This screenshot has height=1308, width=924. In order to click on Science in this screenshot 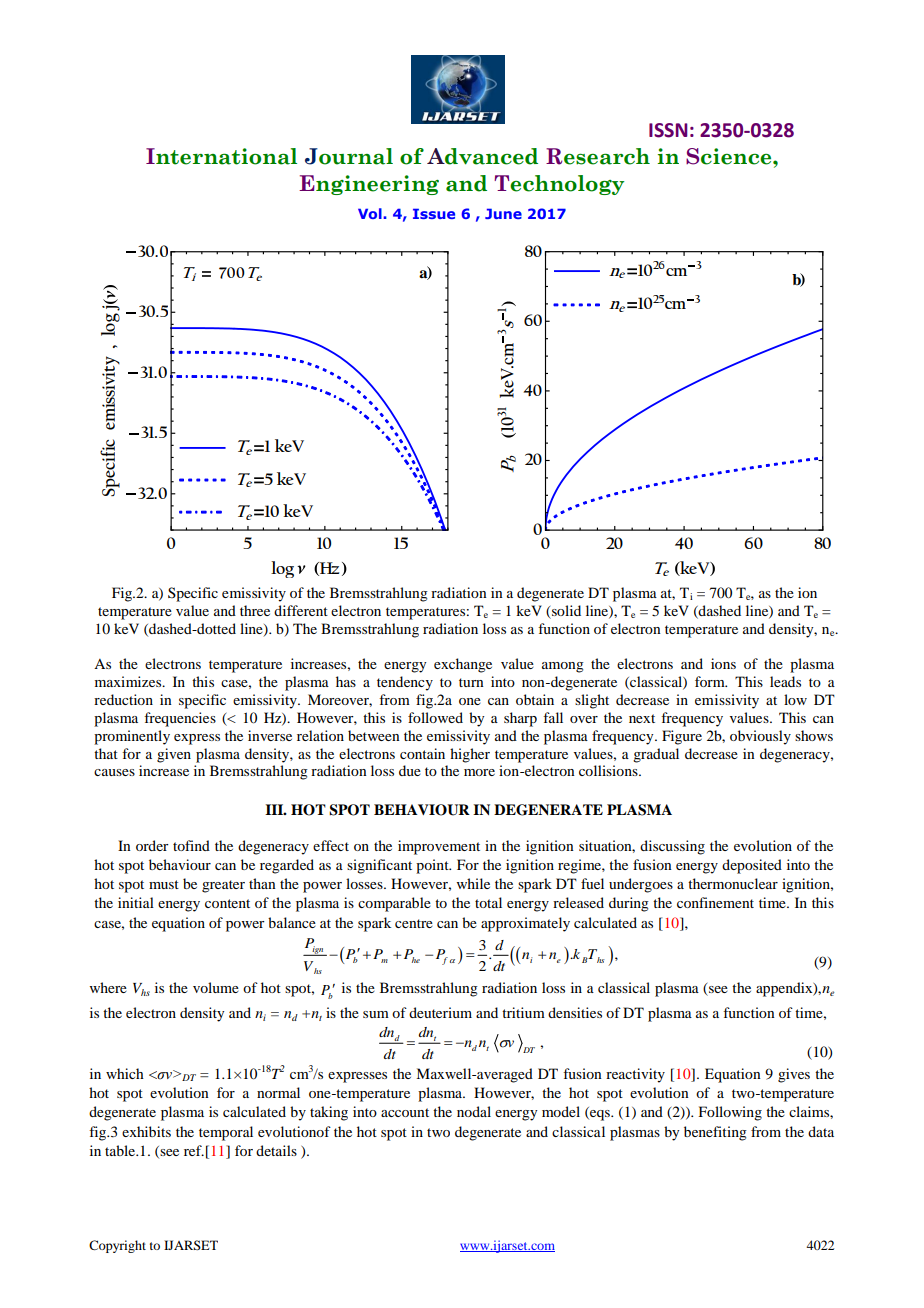, I will do `click(730, 156)`.
